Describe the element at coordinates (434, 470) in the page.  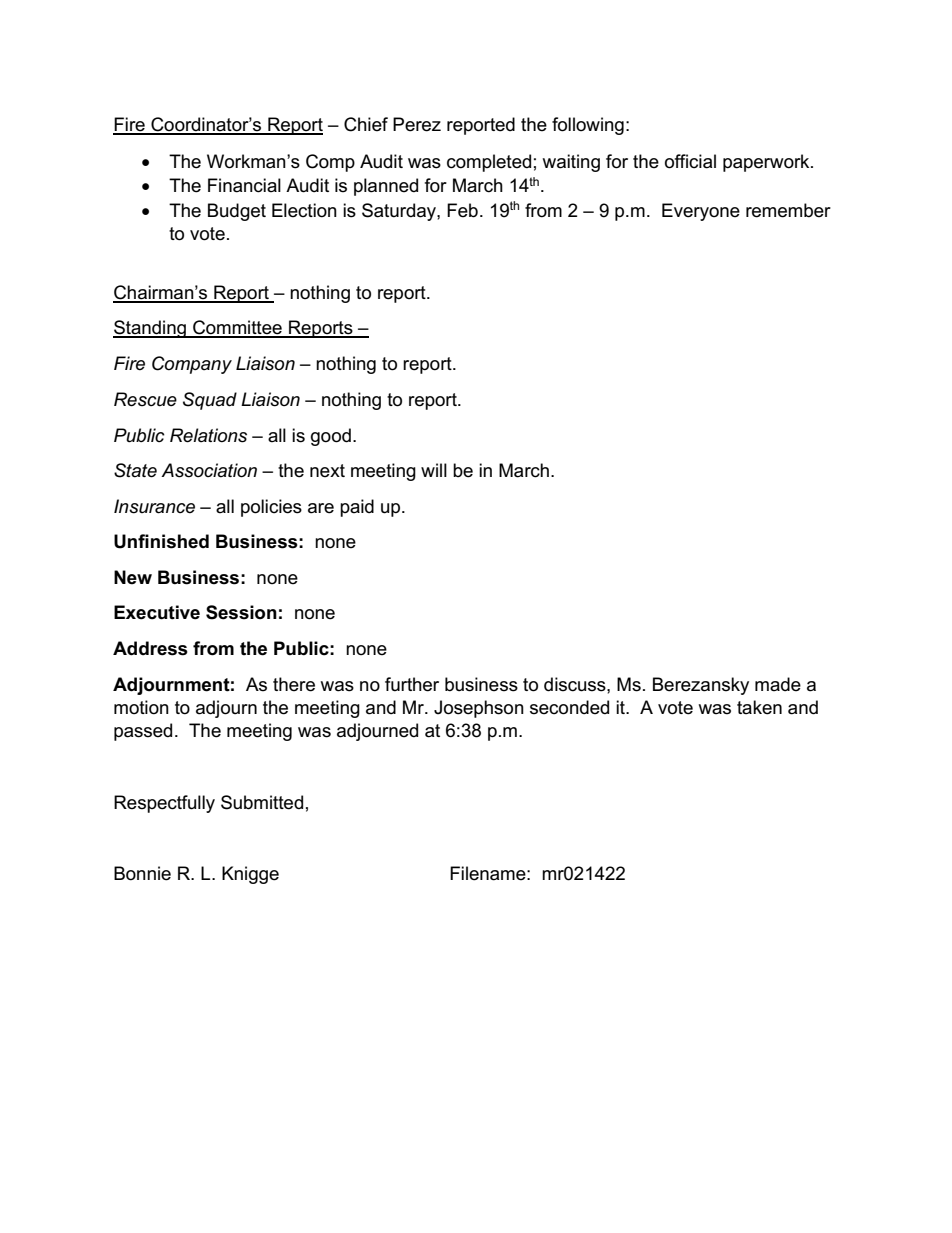
I see `will` at that location.
